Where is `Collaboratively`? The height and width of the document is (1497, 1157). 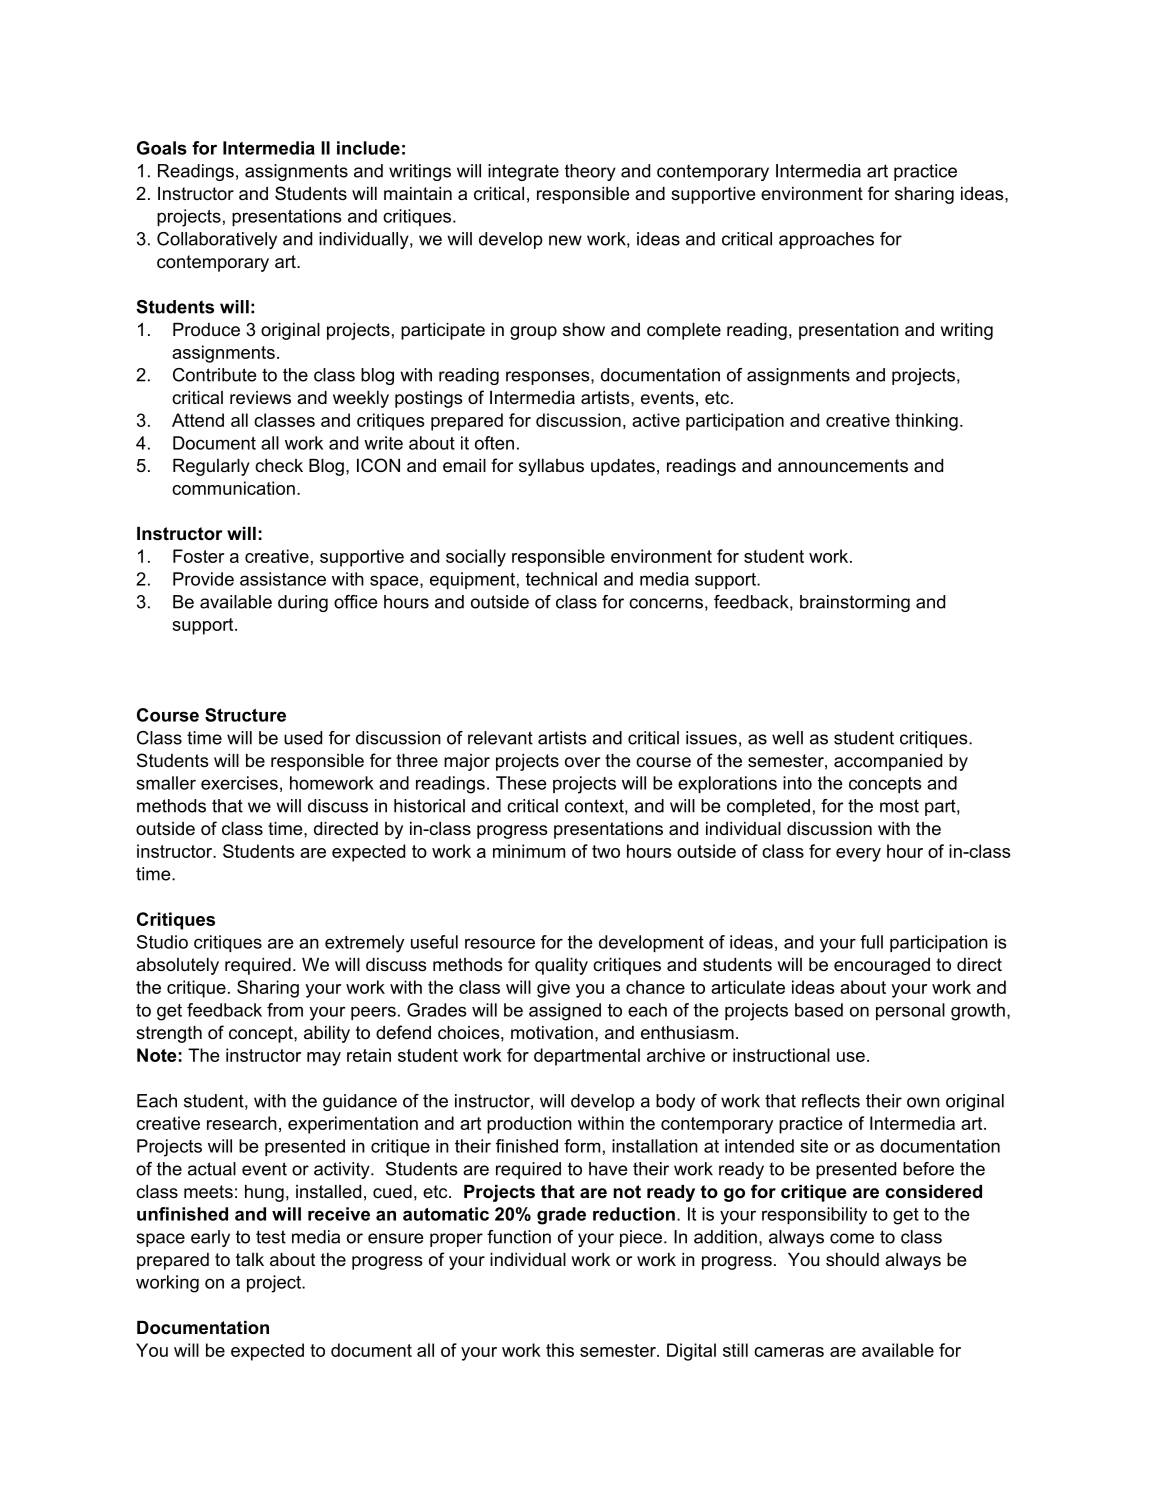 Collaboratively is located at coordinates (217, 240).
